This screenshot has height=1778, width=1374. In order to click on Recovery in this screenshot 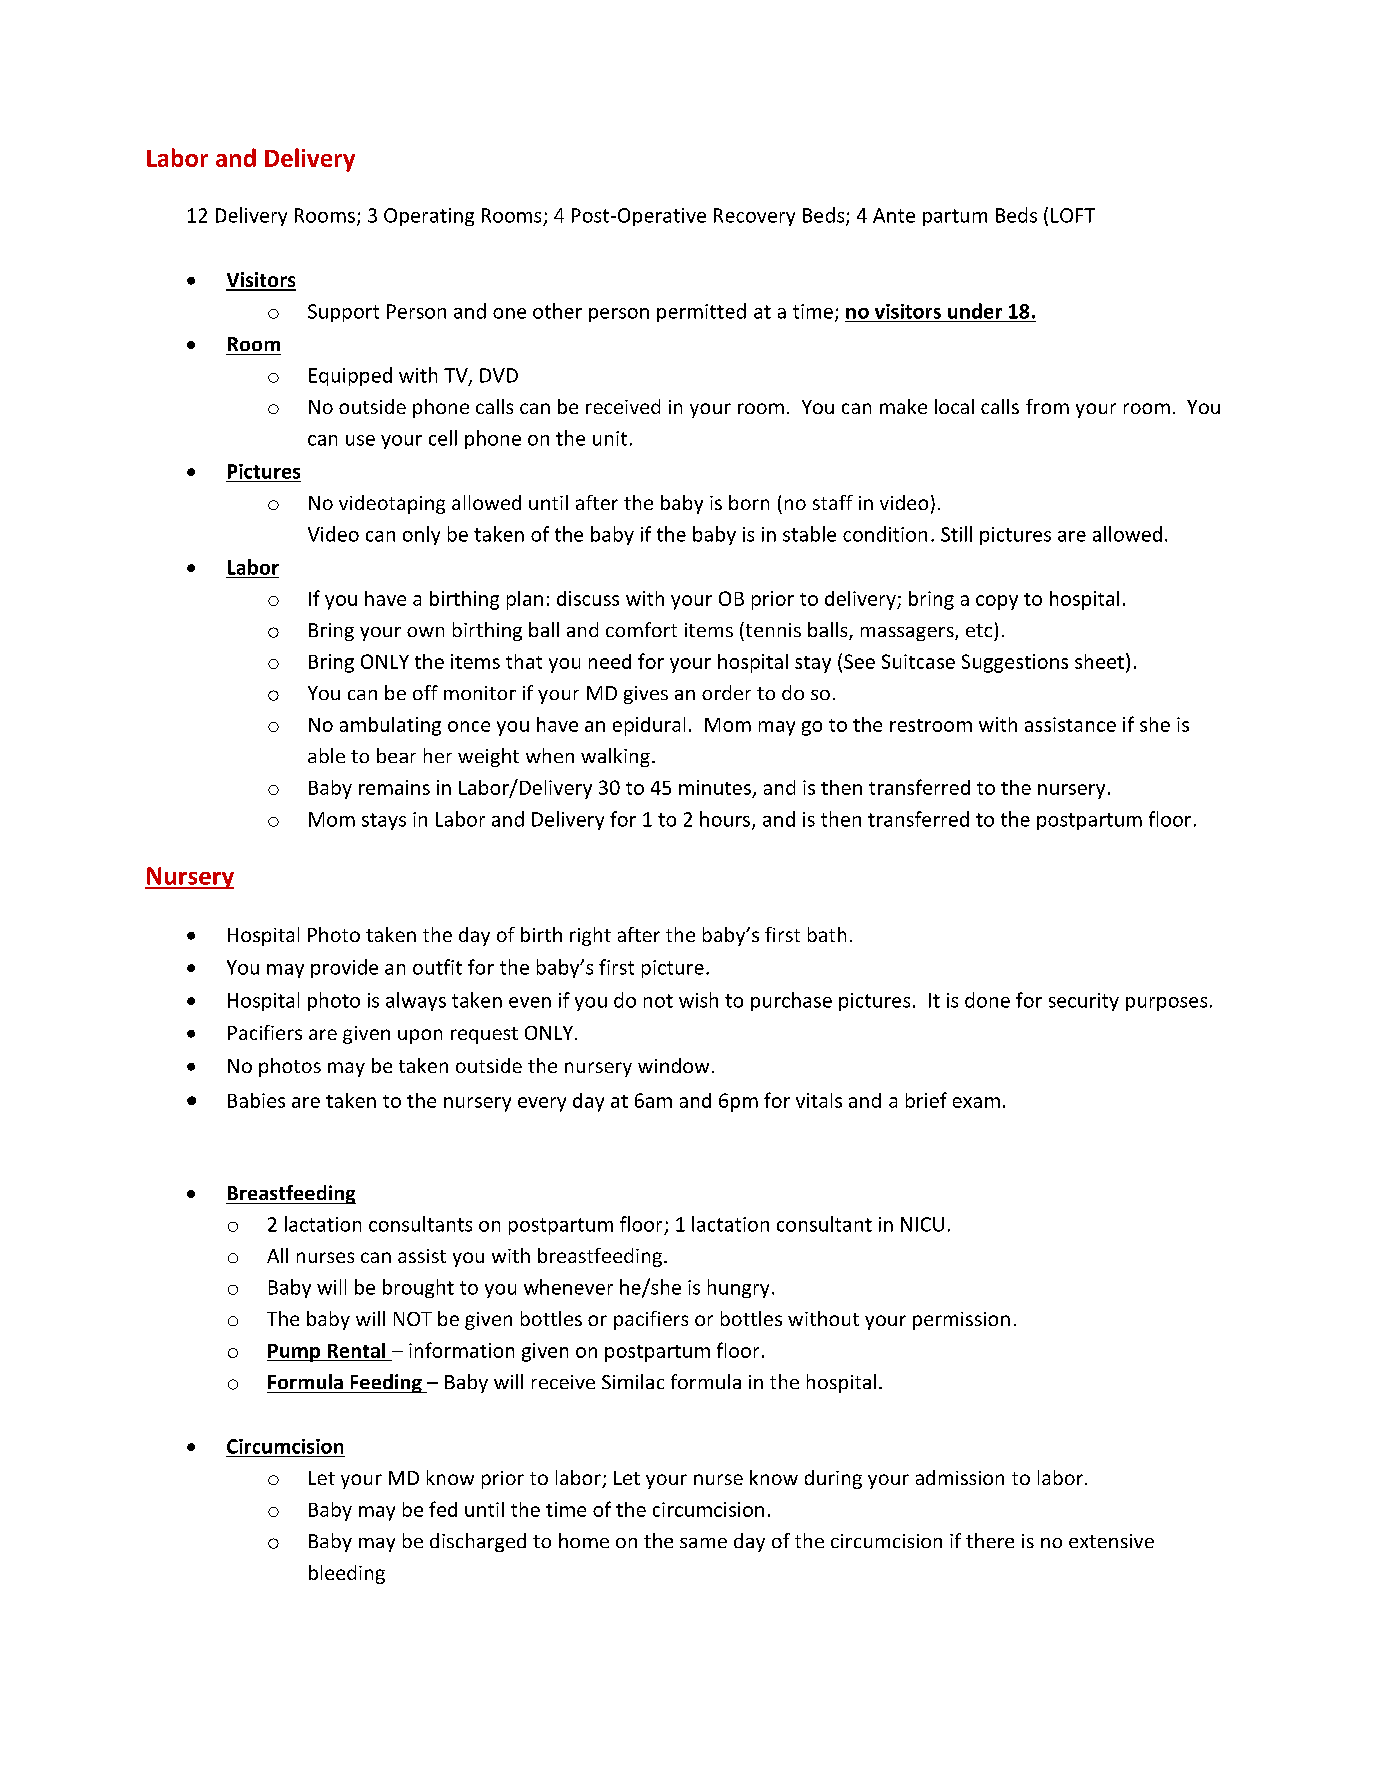, I will do `click(754, 217)`.
